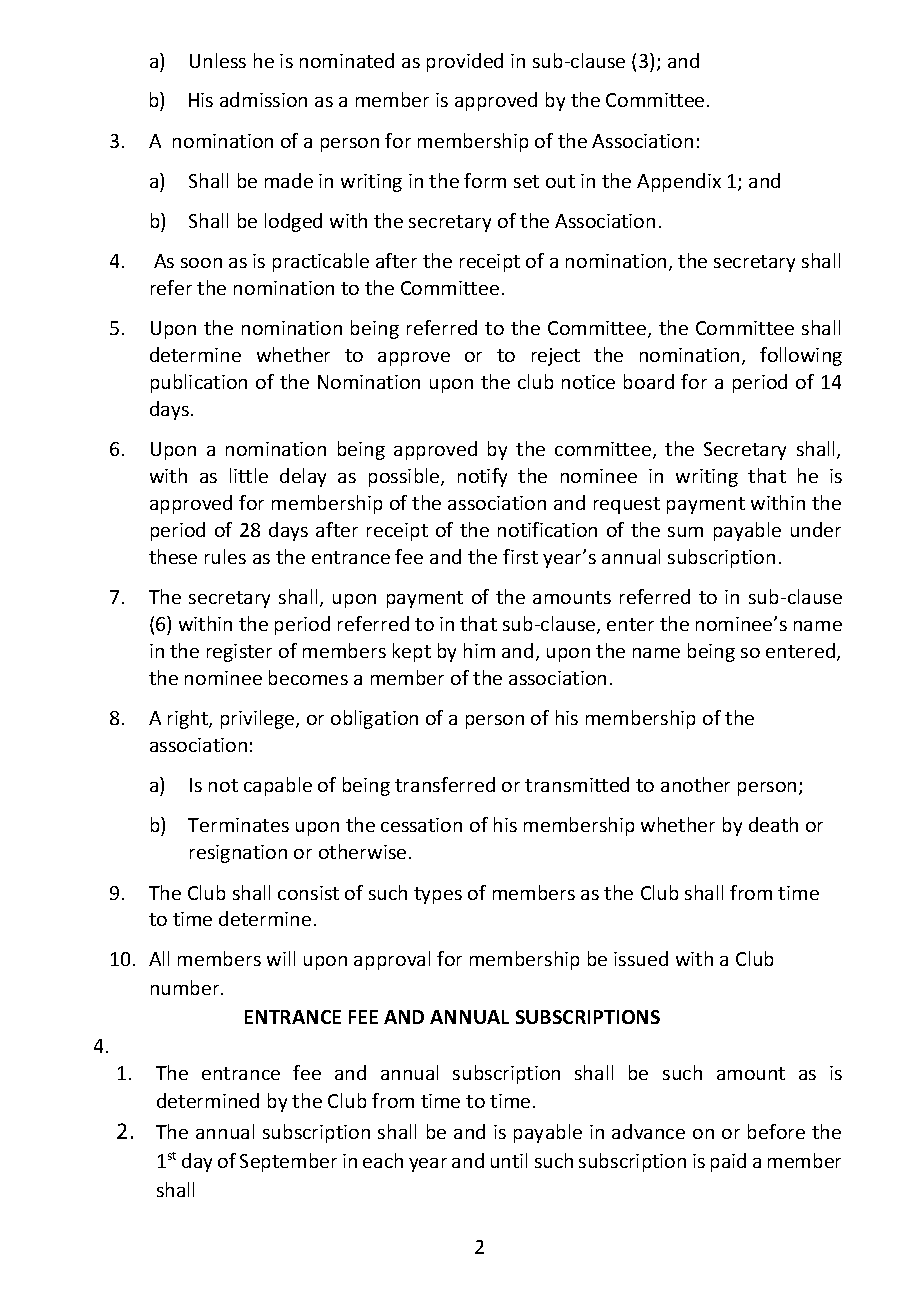  I want to click on until, so click(509, 1160).
